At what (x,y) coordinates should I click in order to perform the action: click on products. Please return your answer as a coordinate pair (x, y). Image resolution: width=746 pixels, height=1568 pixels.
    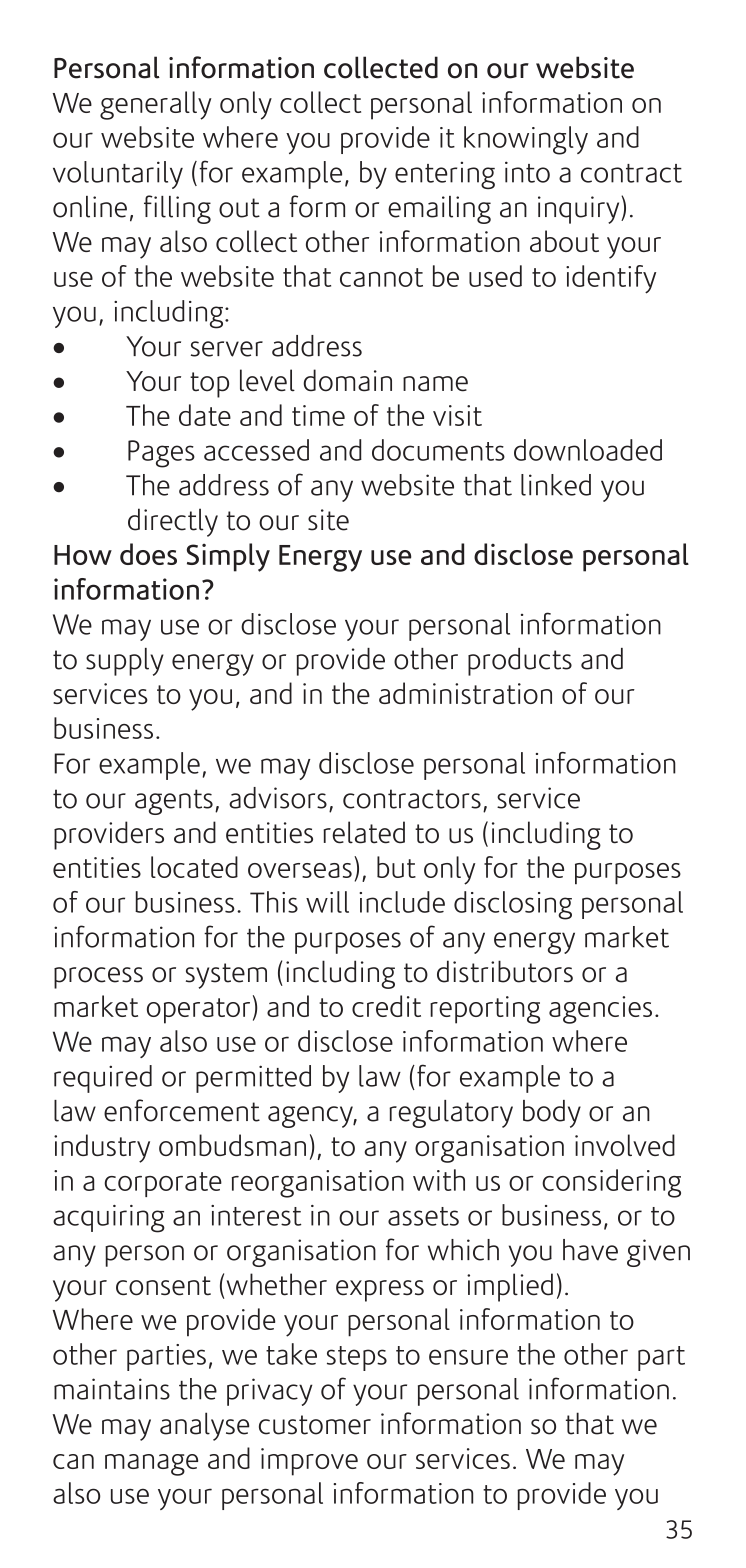
    Looking at the image, I should click on (520, 662).
